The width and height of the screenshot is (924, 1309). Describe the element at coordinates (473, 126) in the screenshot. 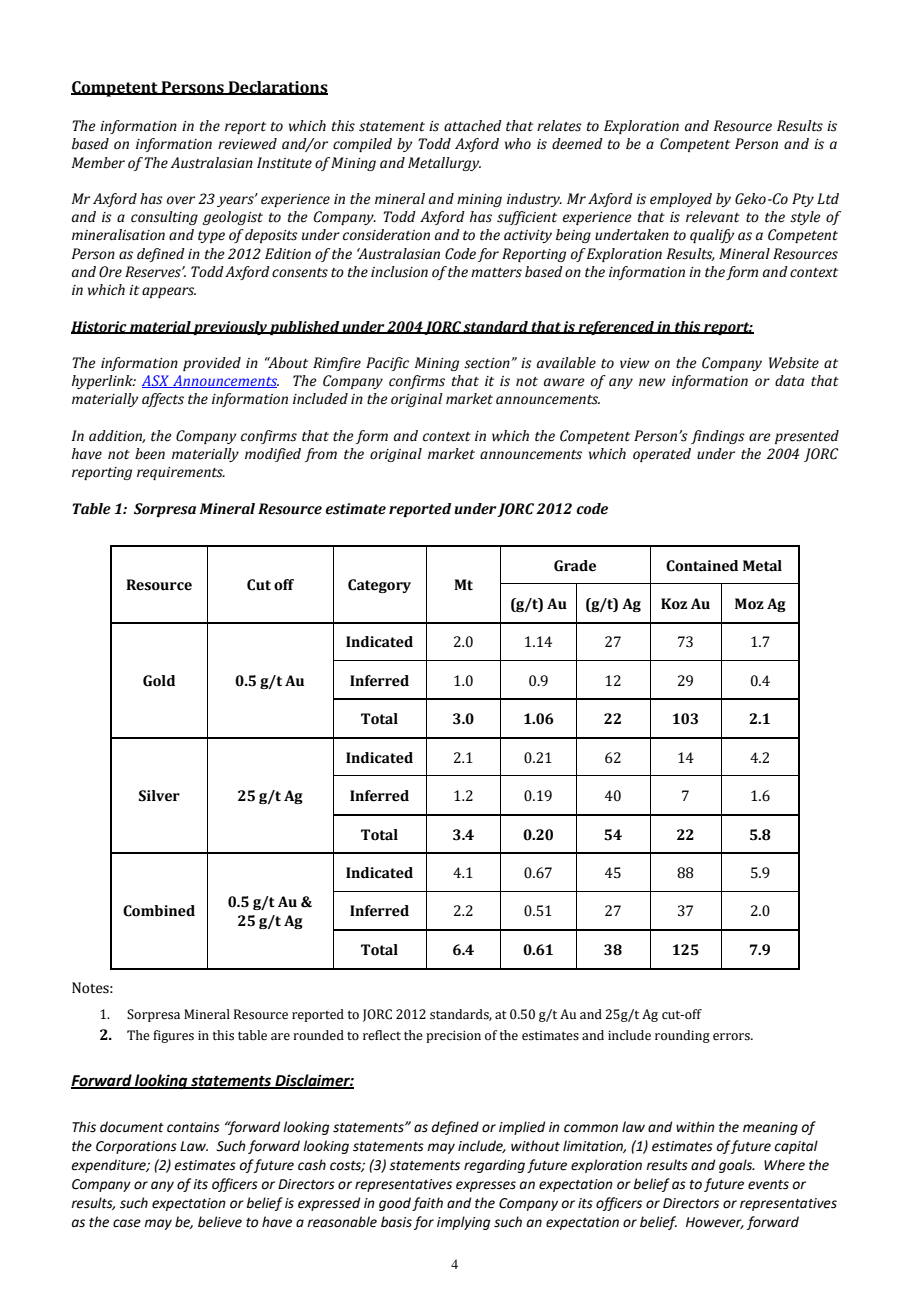

I see `attached` at that location.
